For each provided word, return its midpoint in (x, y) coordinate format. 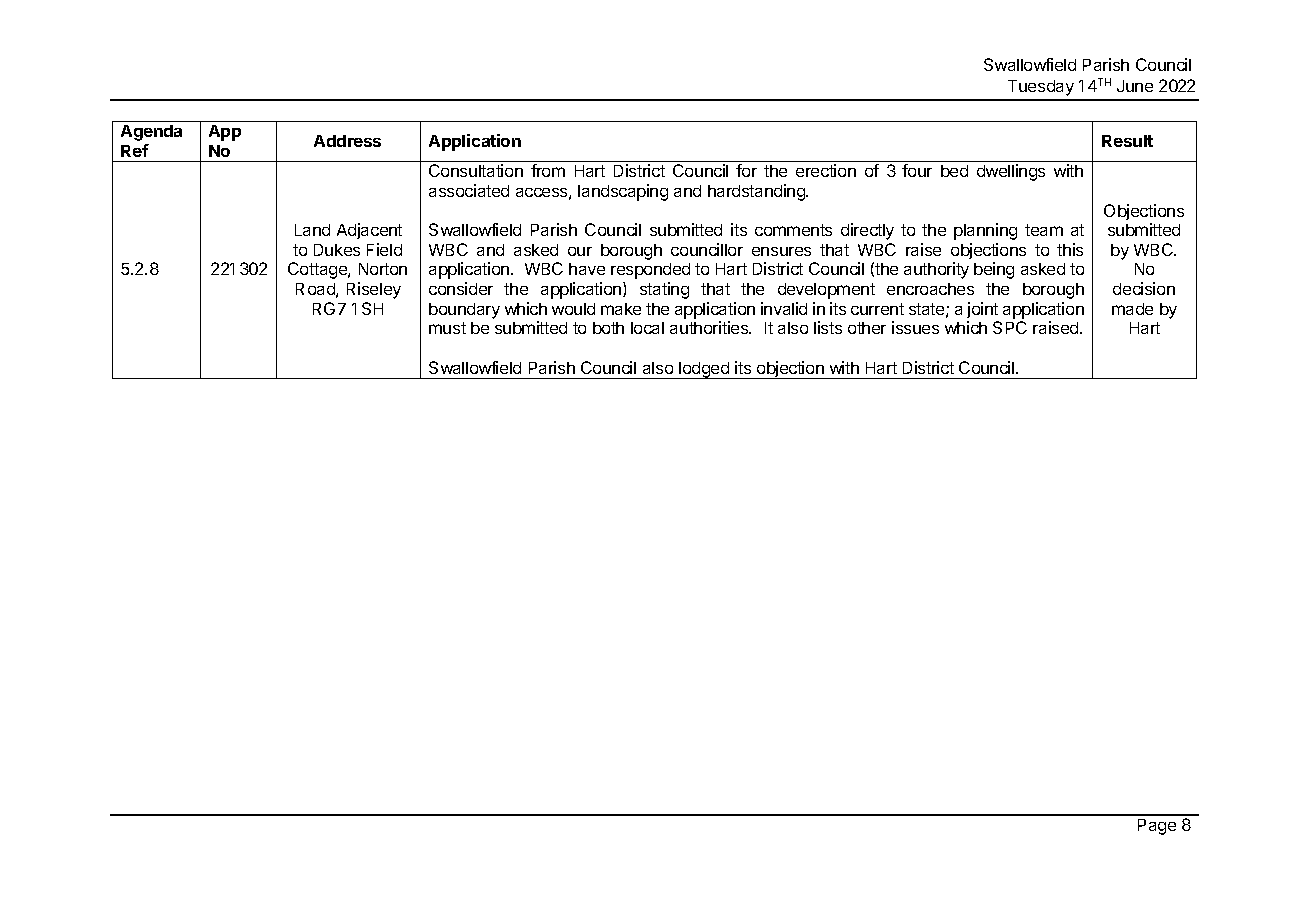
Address (347, 141)
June (1135, 86)
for (746, 170)
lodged (704, 370)
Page (1157, 827)
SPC (1010, 327)
